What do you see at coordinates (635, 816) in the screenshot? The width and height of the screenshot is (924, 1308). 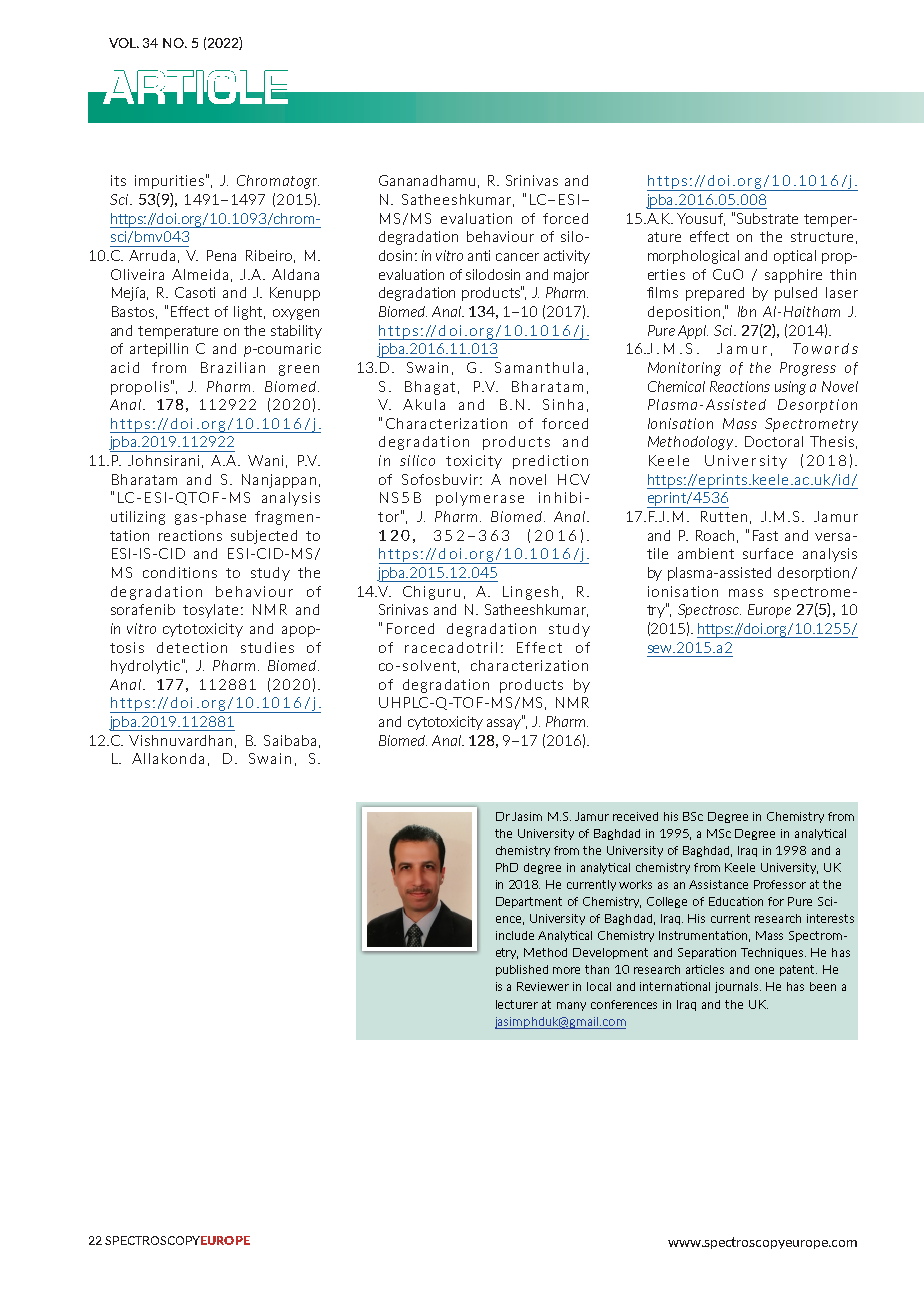 I see `received` at bounding box center [635, 816].
